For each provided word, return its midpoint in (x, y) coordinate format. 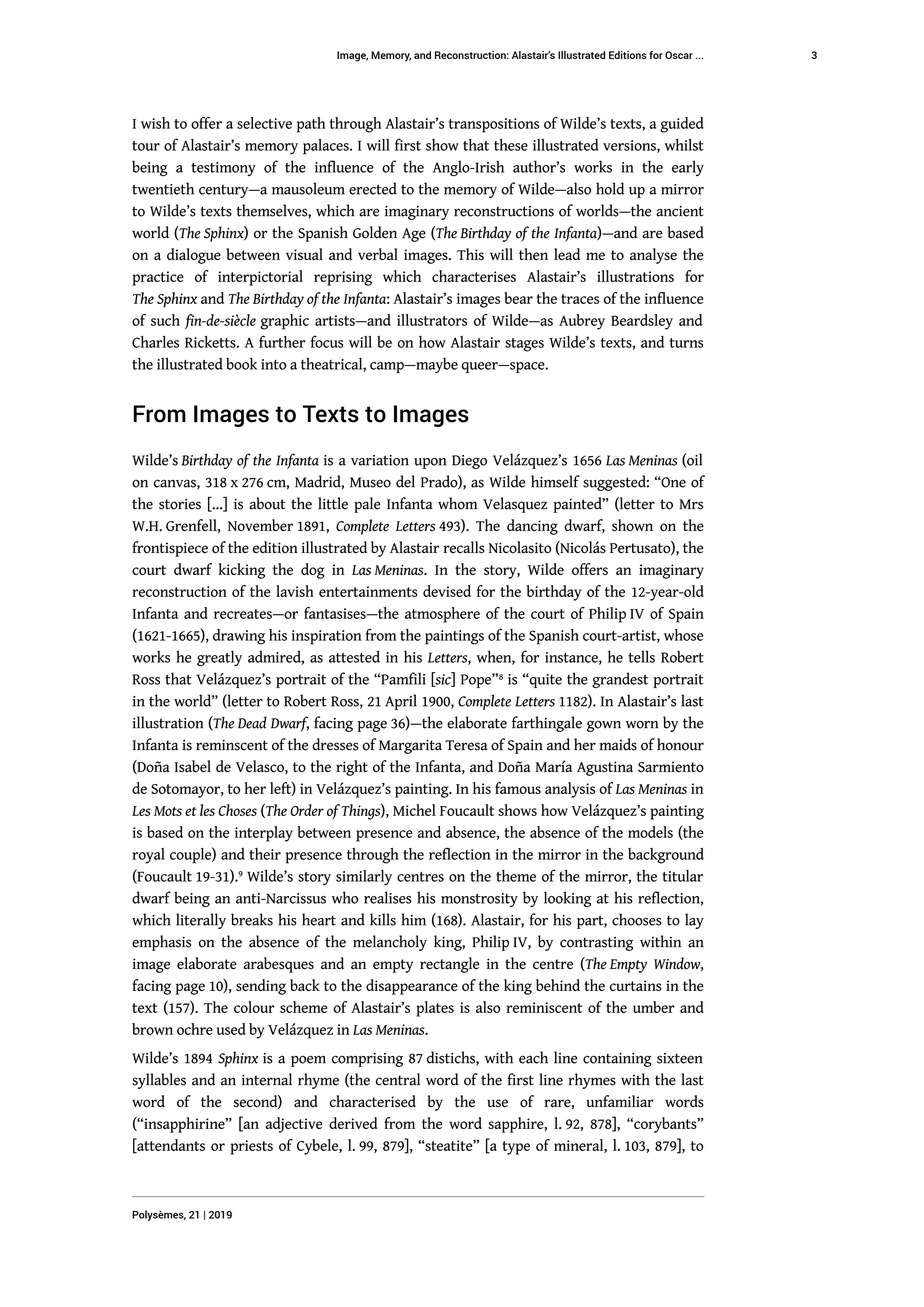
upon (430, 463)
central (398, 1079)
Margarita (410, 746)
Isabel (193, 766)
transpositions (494, 125)
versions (630, 146)
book (241, 363)
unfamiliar (620, 1101)
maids (618, 744)
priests (252, 1147)
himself (555, 481)
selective (264, 123)
